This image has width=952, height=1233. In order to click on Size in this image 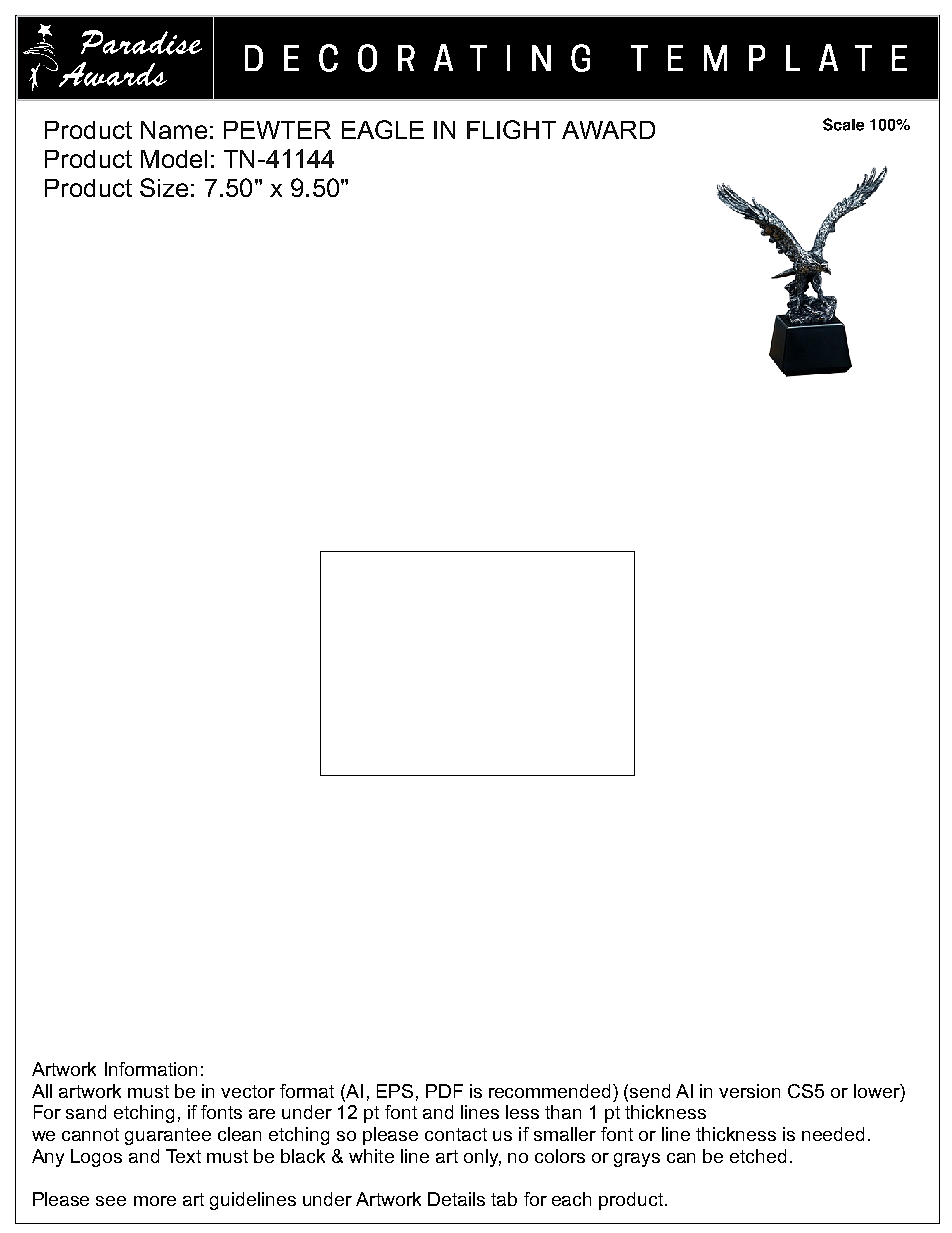, I will do `click(164, 187)`.
